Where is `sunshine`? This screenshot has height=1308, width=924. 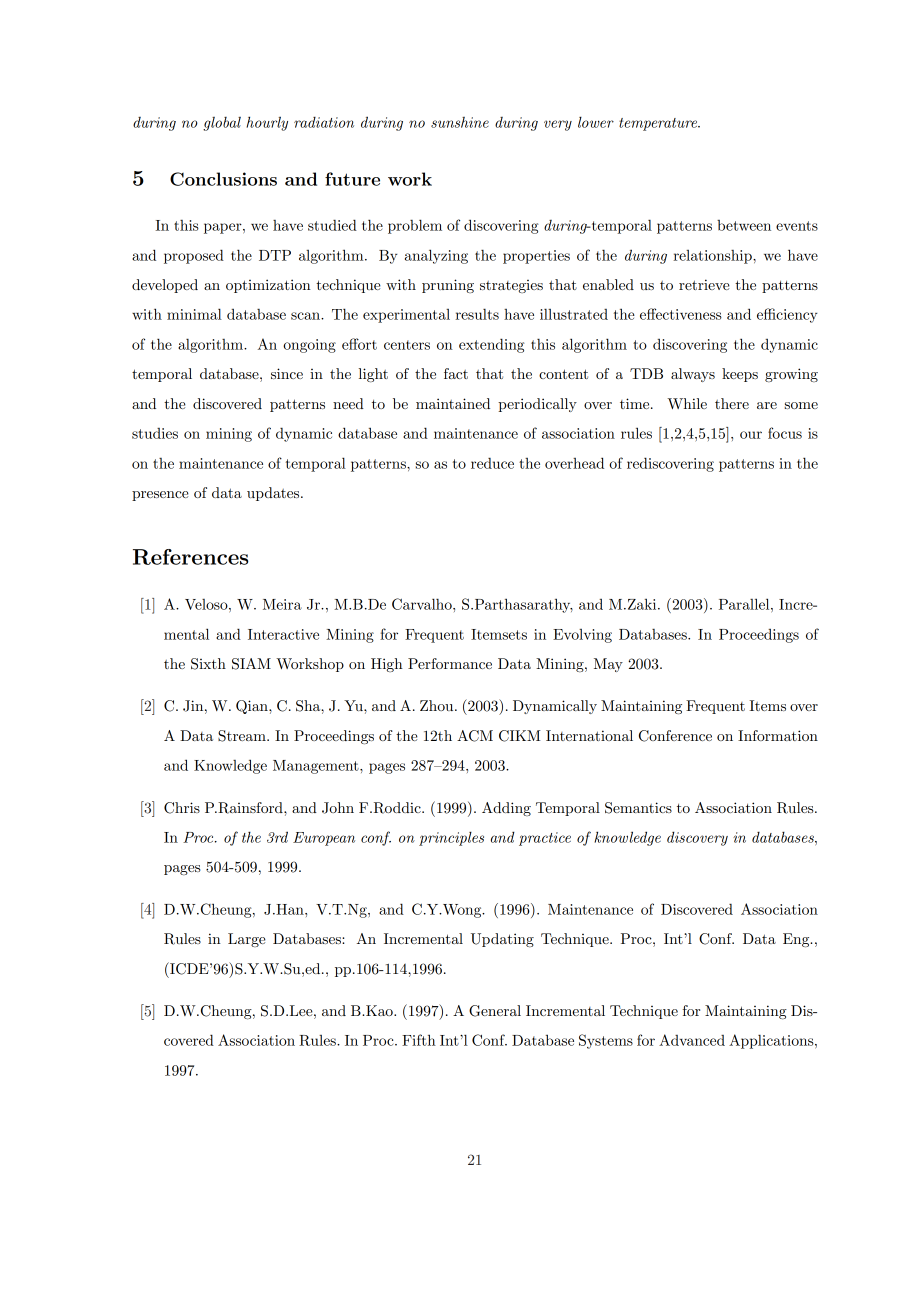 sunshine is located at coordinates (460, 122).
